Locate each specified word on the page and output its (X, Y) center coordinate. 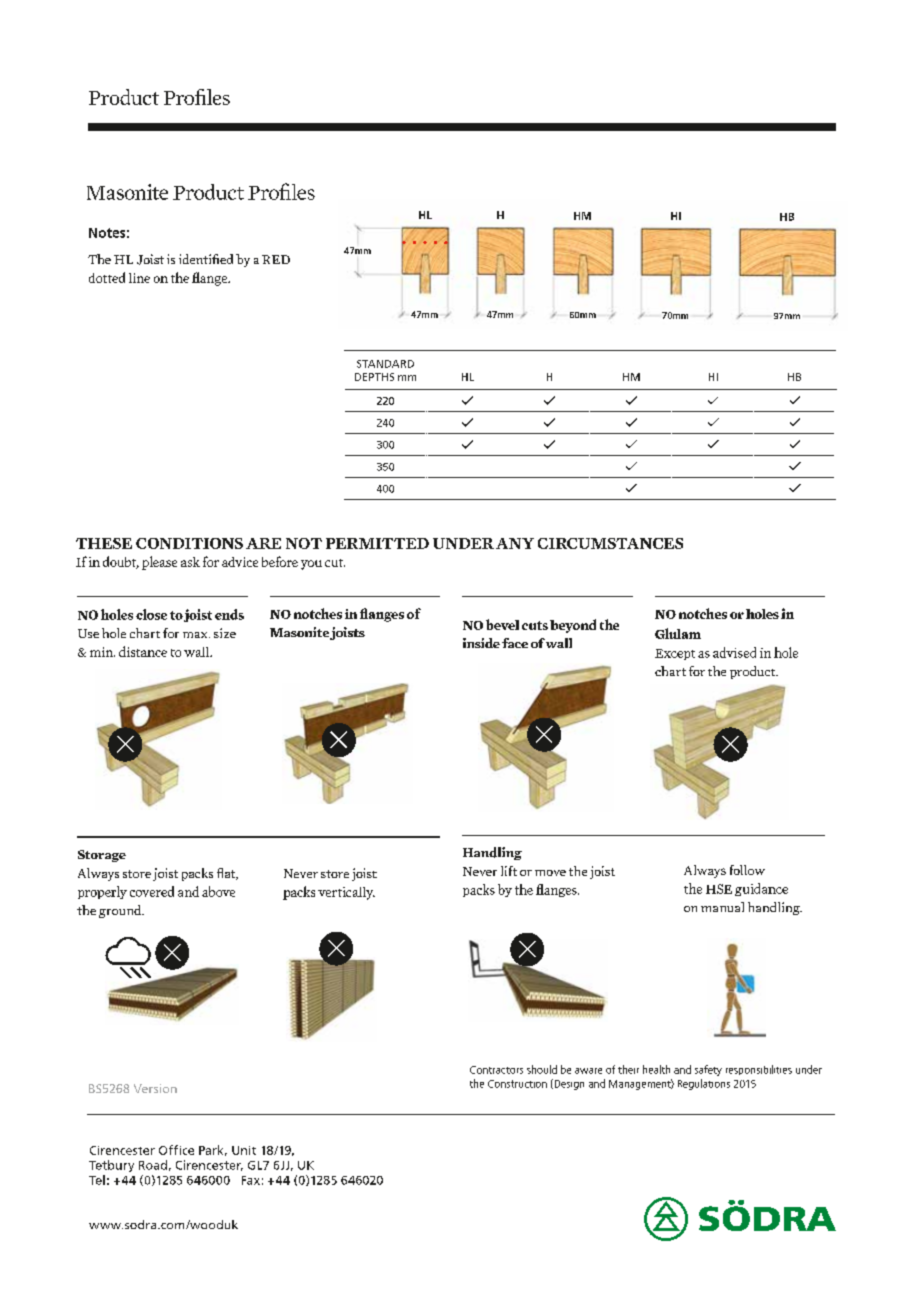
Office (176, 1150)
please (159, 563)
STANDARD (385, 364)
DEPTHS (374, 377)
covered (152, 891)
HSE (719, 889)
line (139, 278)
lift (509, 871)
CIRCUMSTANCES (610, 543)
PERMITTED (377, 543)
